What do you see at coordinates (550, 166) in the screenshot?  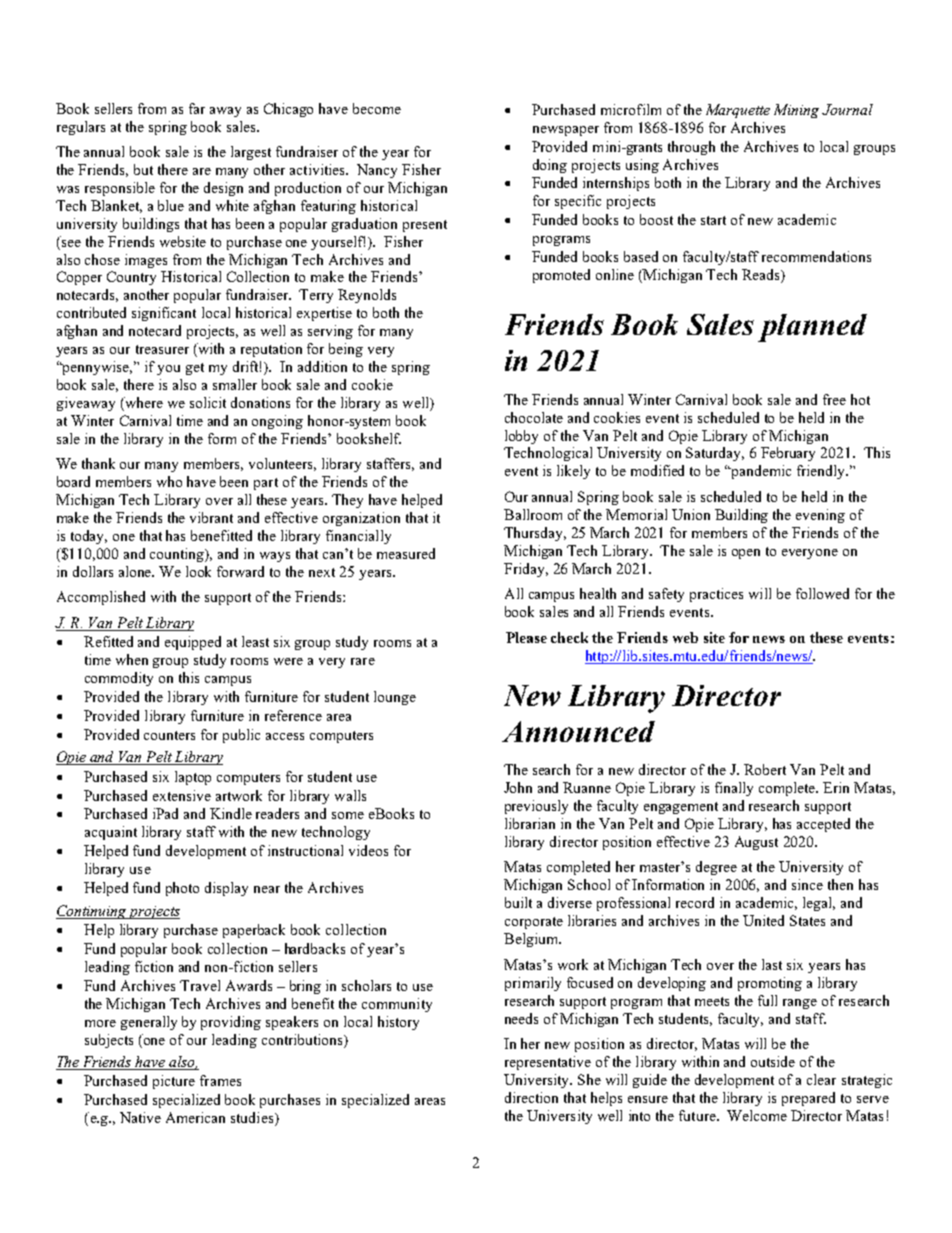 I see `doing` at bounding box center [550, 166].
